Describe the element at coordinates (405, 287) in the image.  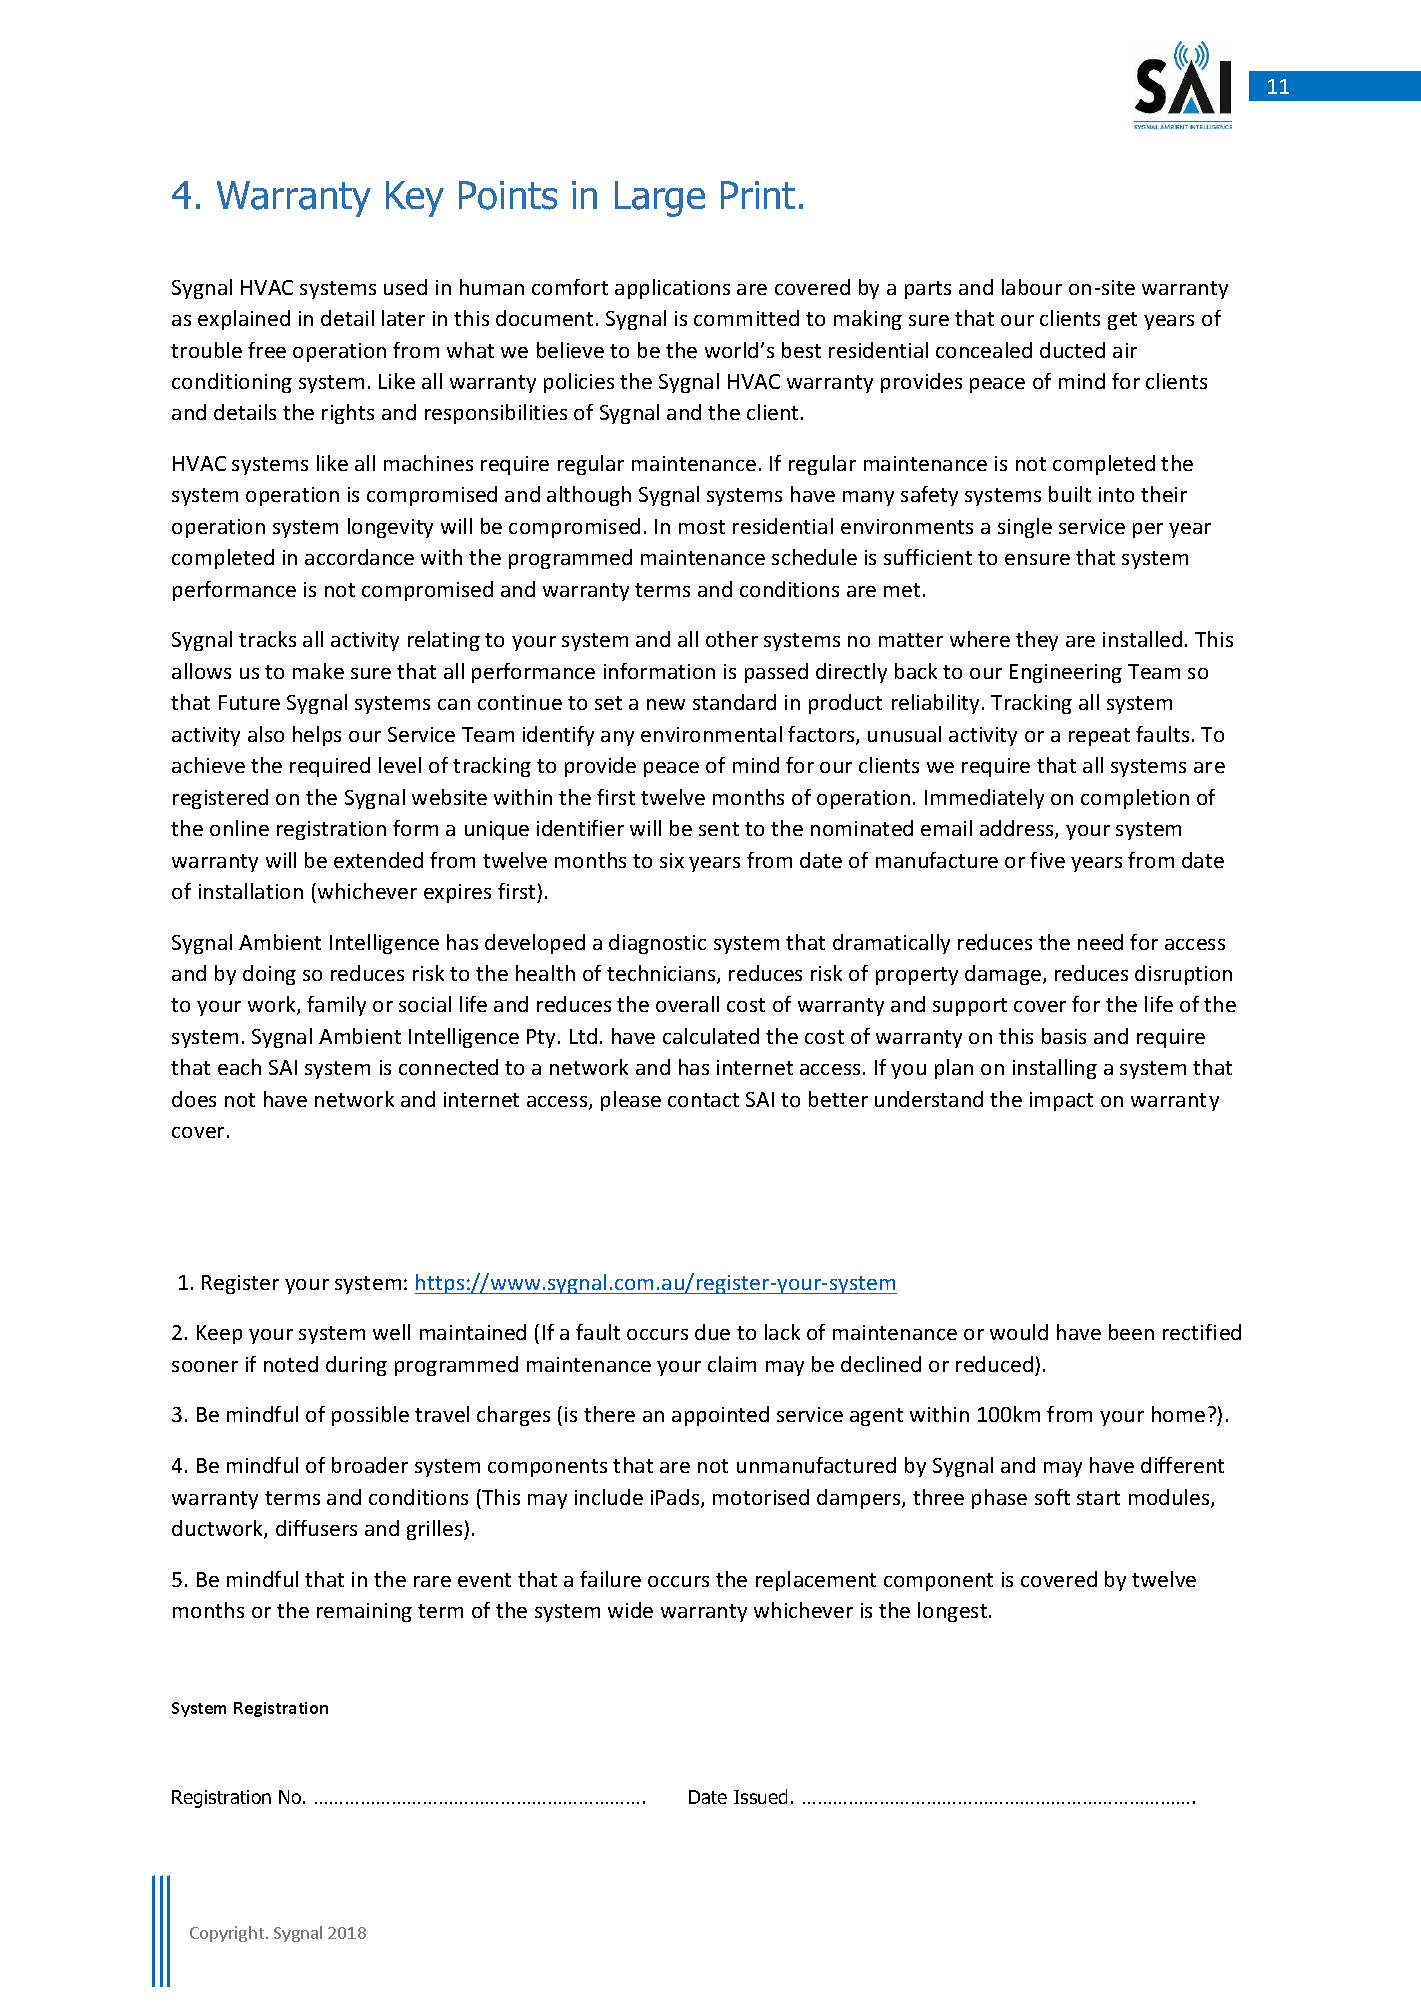
I see `used` at that location.
